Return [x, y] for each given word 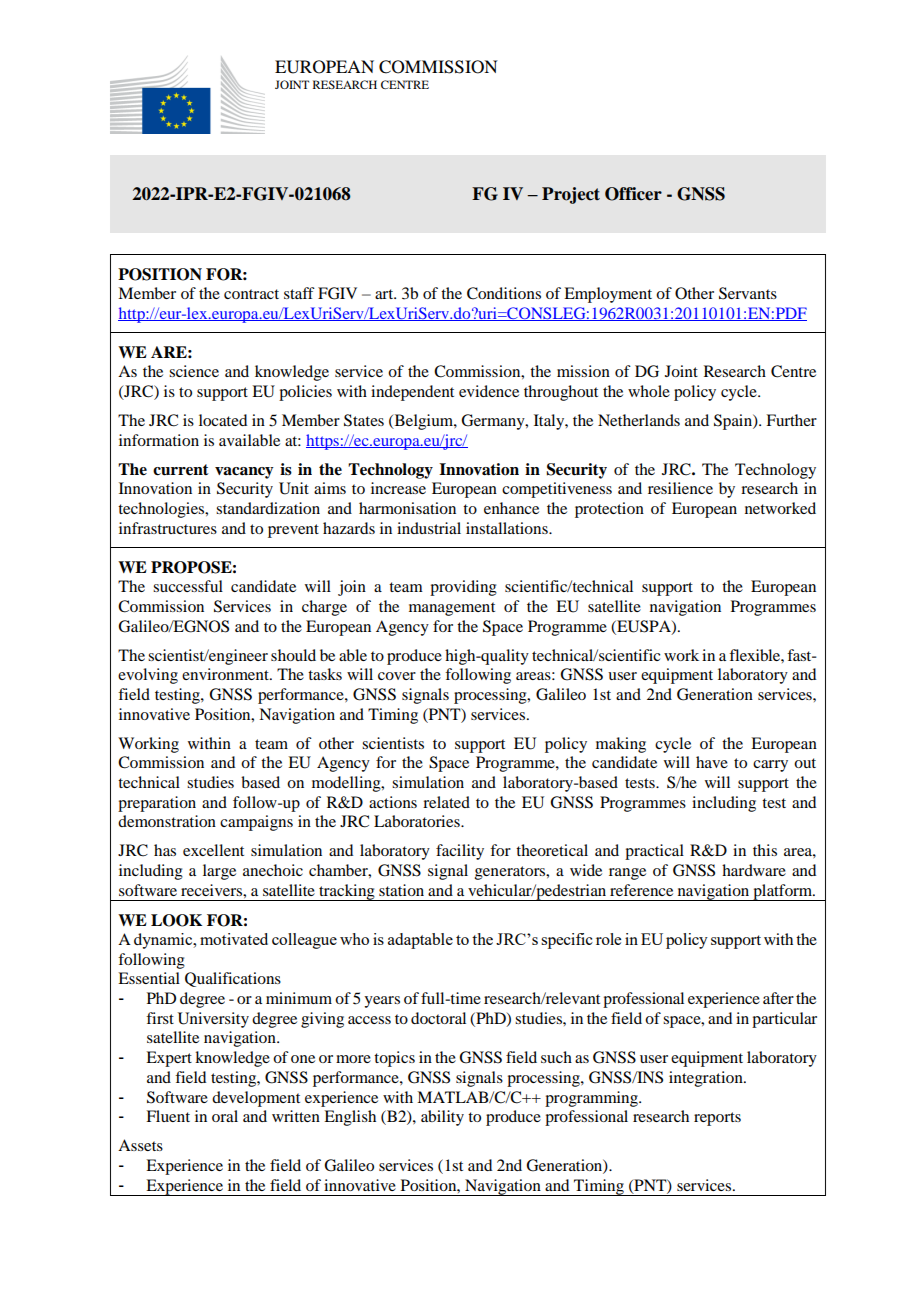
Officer [633, 194]
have [712, 762]
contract [251, 294]
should [293, 655]
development [256, 1099]
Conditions [504, 293]
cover [397, 676]
